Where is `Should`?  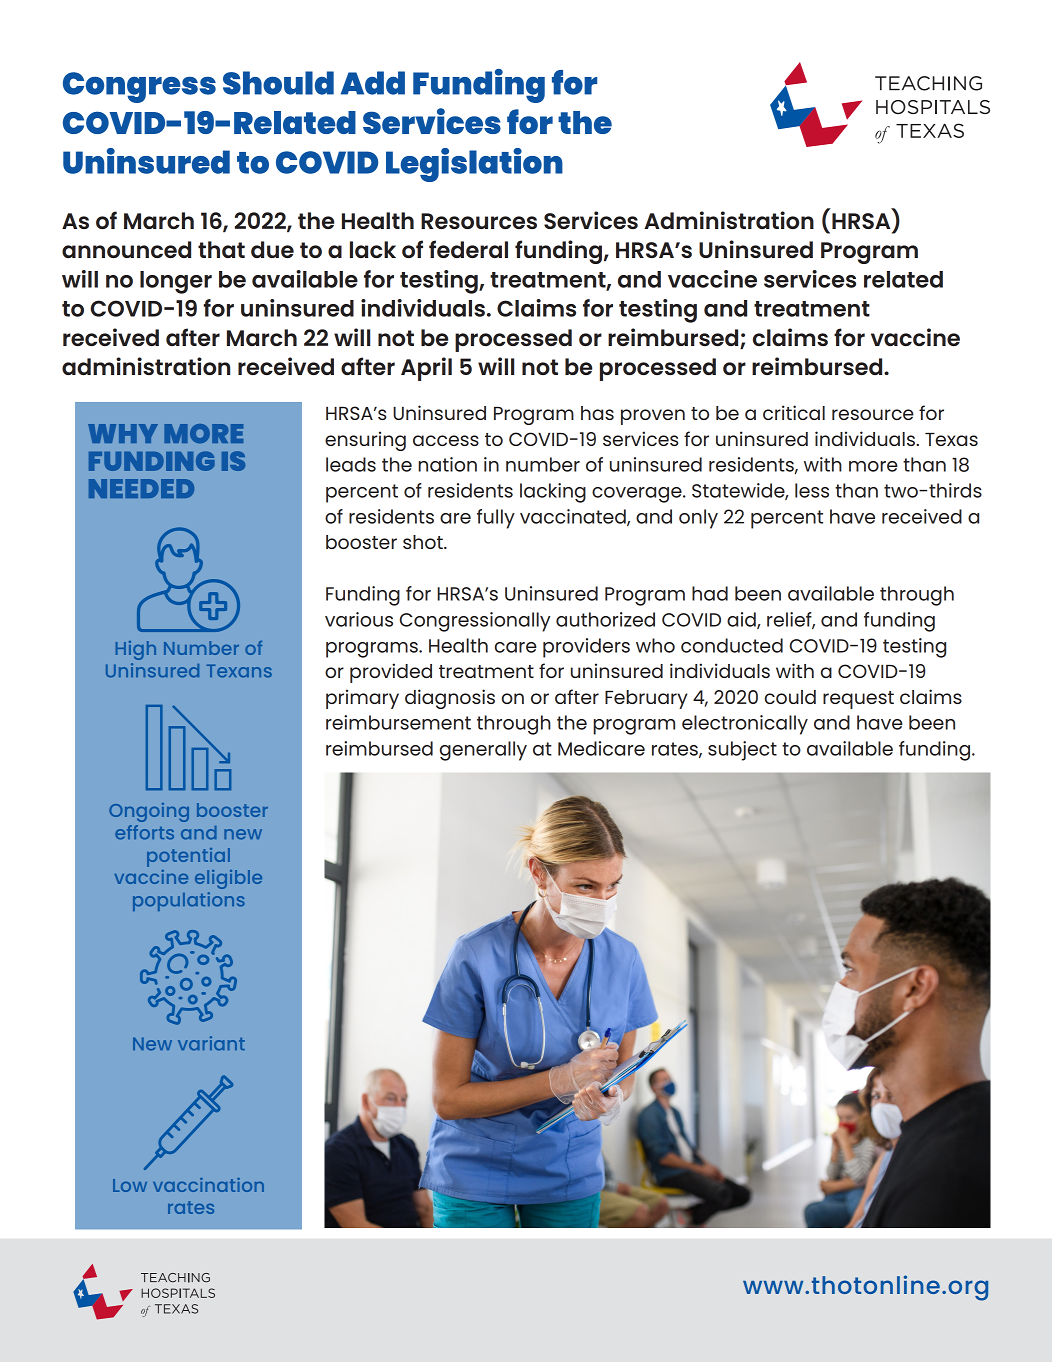
Should is located at coordinates (278, 83).
